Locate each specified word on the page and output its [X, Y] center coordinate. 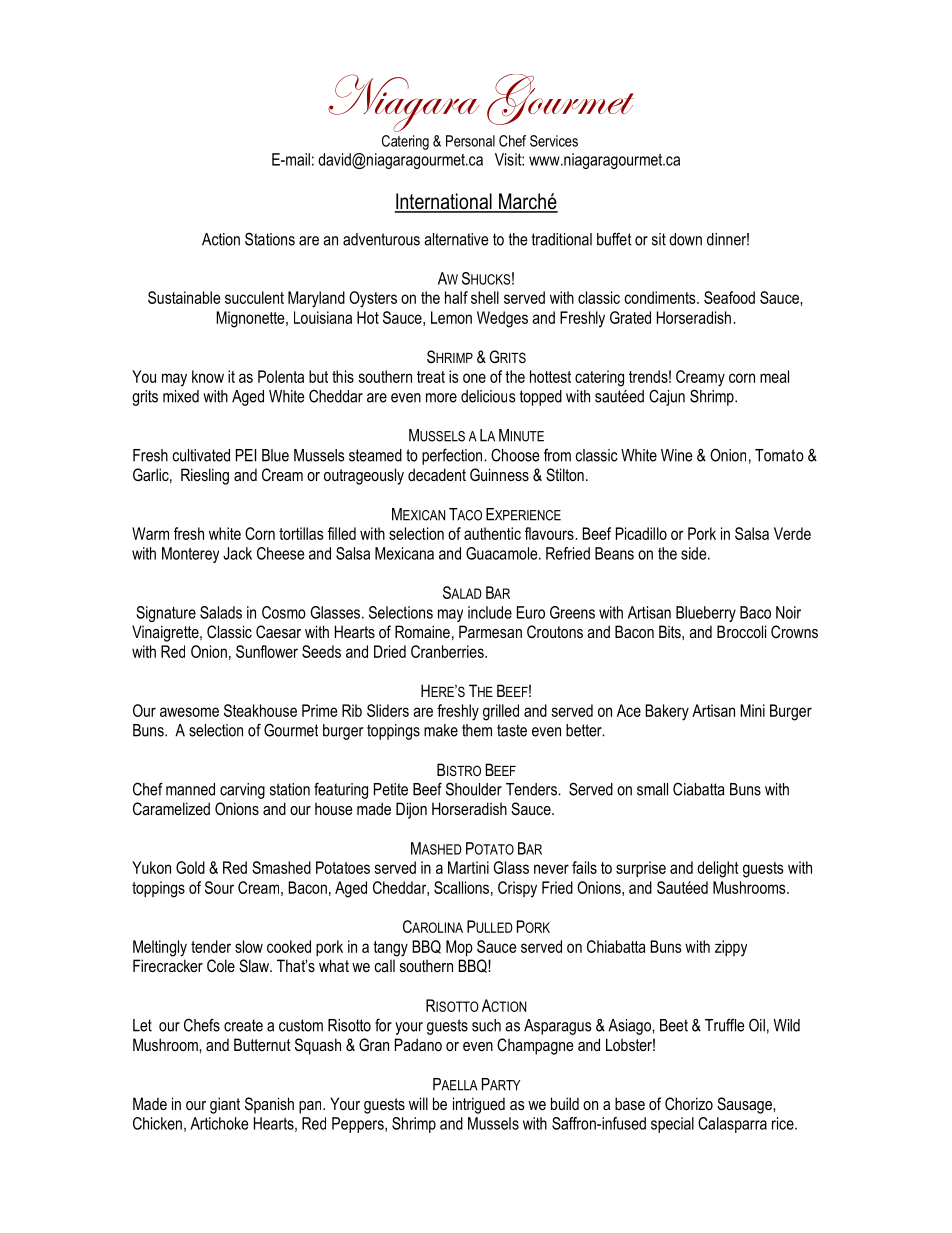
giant [225, 1105]
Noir [788, 612]
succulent [254, 297]
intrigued [479, 1105]
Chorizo [689, 1103]
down [685, 239]
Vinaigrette [166, 633]
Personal [470, 141]
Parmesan [490, 631]
